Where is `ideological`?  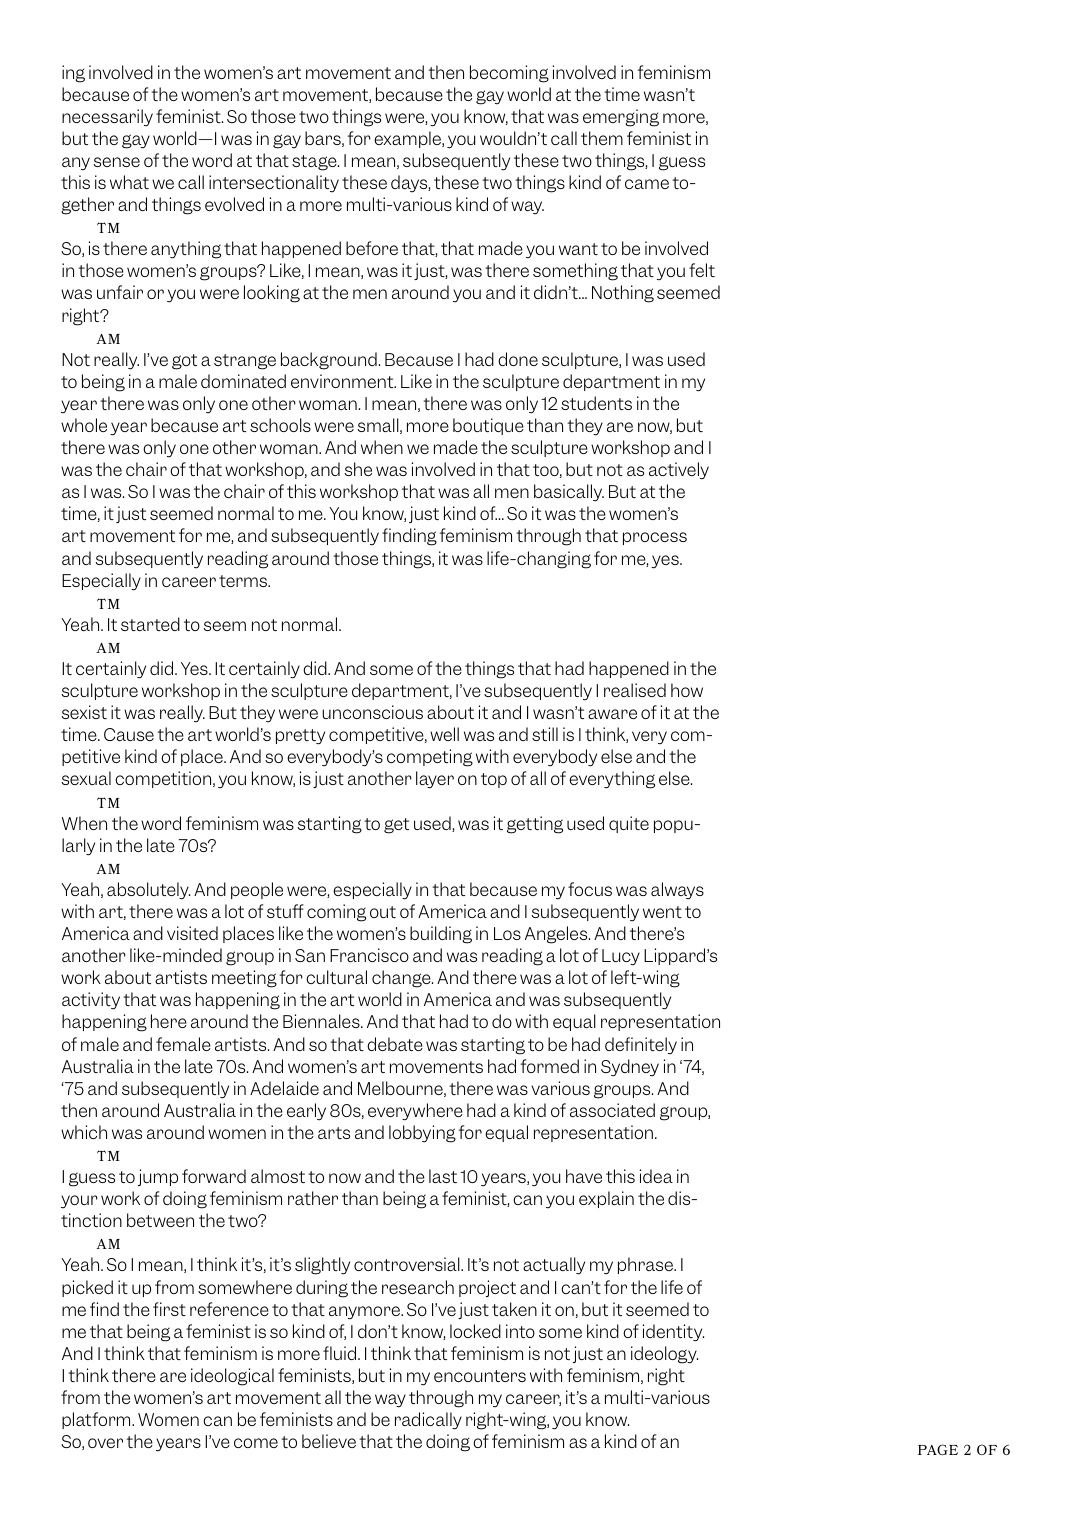 ideological is located at coordinates (232, 1377).
